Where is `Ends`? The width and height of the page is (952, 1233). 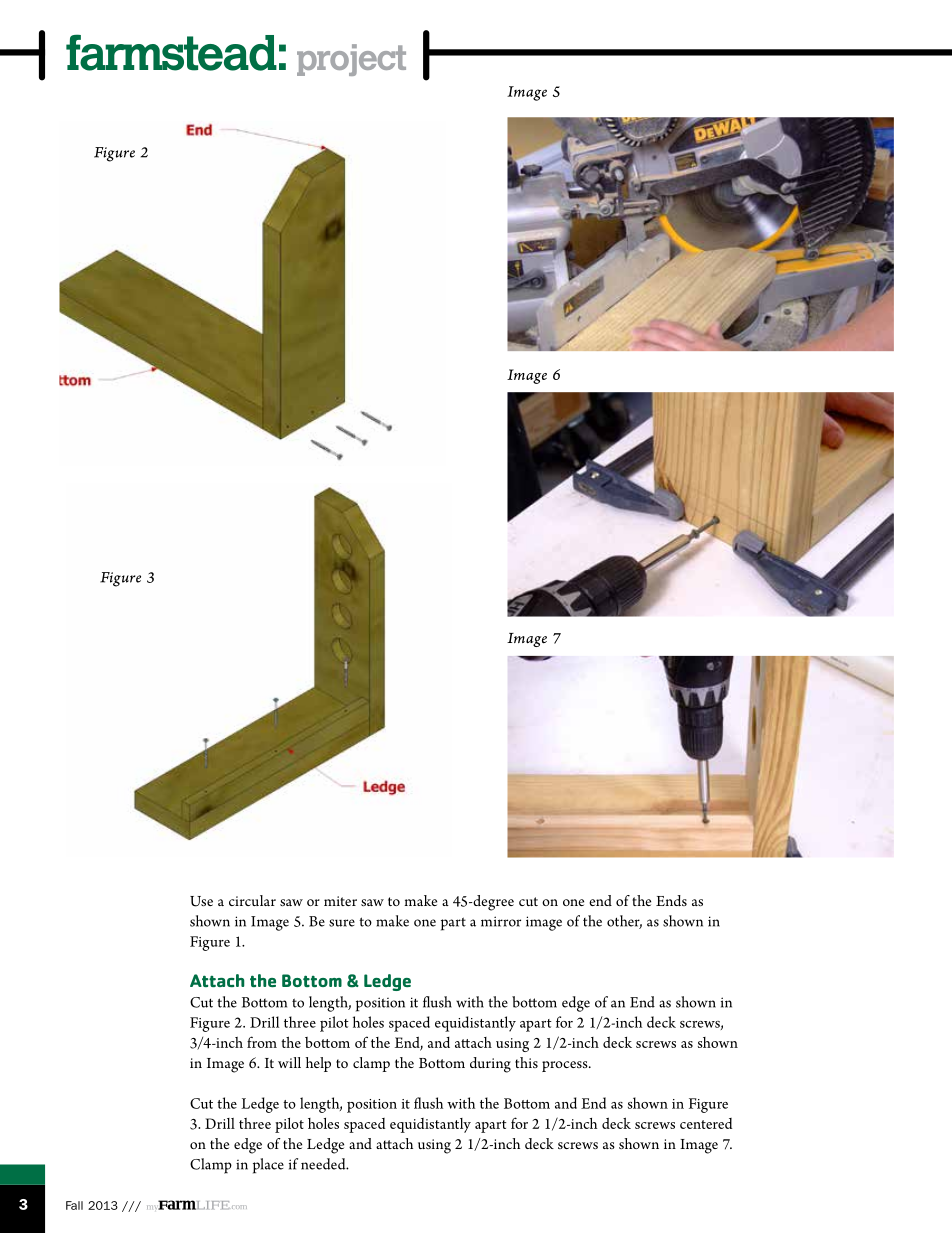
Ends is located at coordinates (671, 900).
